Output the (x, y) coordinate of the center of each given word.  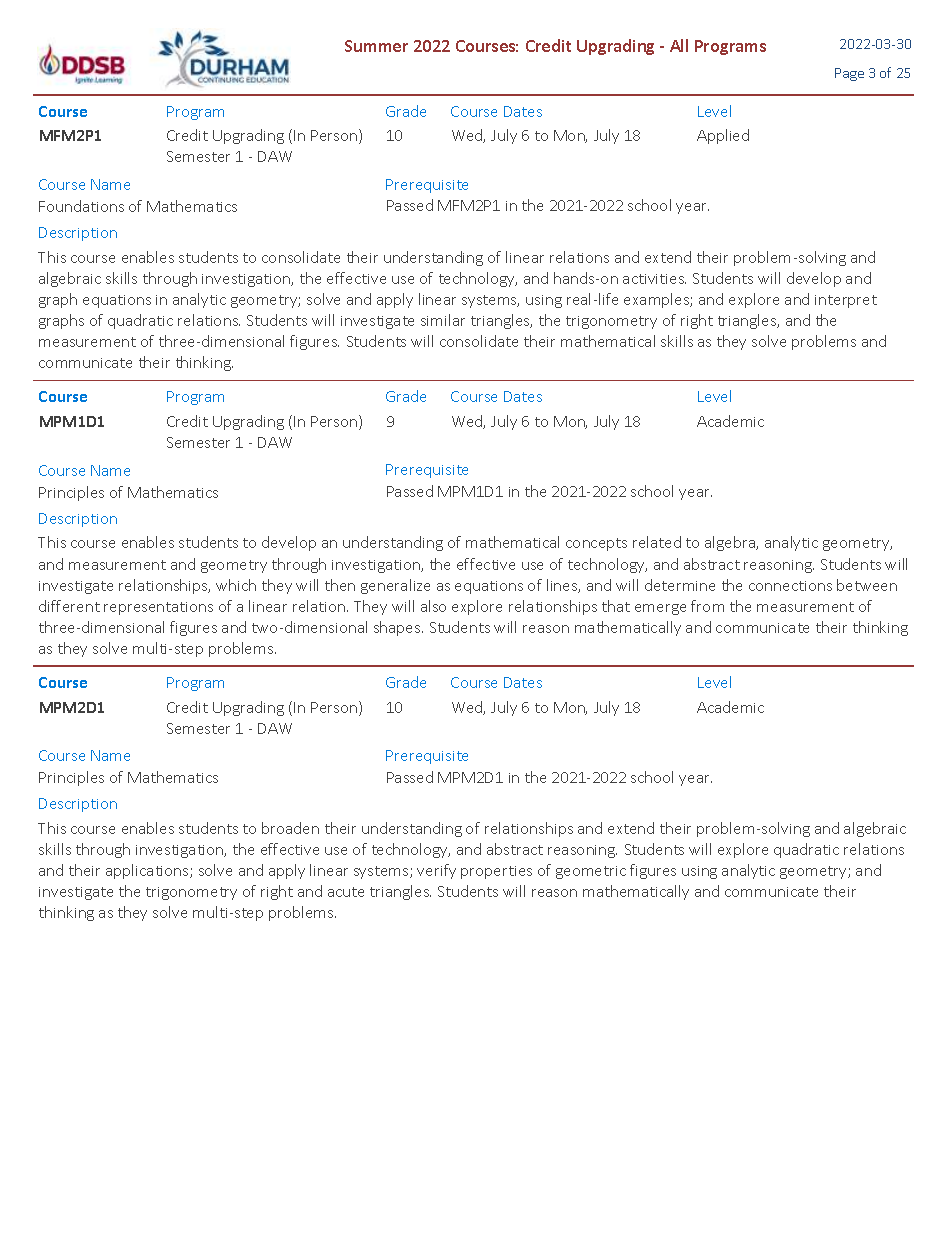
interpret (846, 301)
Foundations (81, 206)
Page (849, 74)
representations (158, 608)
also (433, 606)
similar (443, 320)
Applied (723, 136)
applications (148, 871)
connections (790, 586)
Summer (376, 46)
